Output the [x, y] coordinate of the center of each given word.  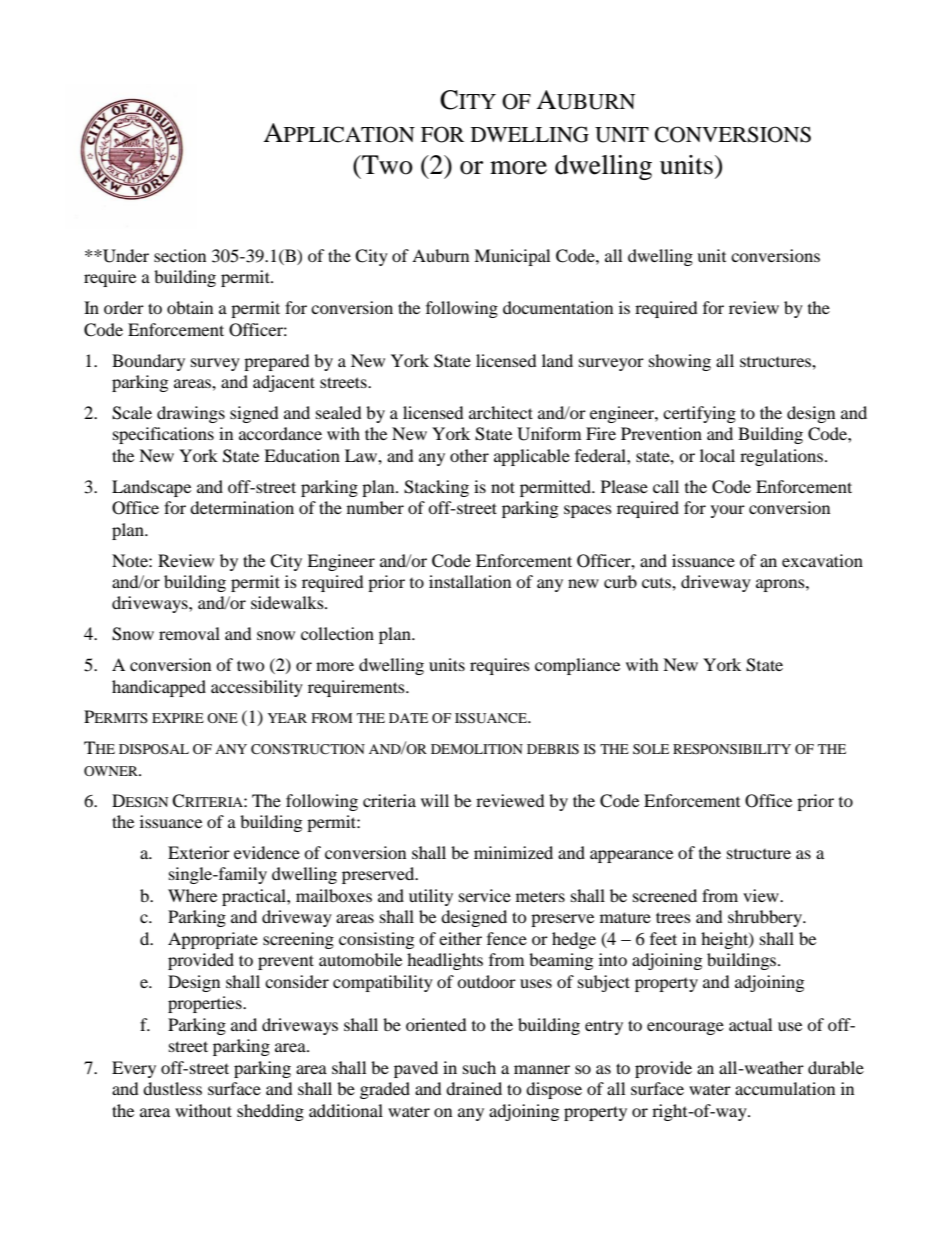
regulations [783, 457]
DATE [408, 718]
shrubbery [766, 918]
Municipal [512, 257]
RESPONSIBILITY [732, 749]
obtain [190, 307]
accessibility [257, 688]
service [485, 895]
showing [680, 362]
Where [192, 895]
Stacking [436, 488]
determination [242, 507]
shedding [270, 1112]
